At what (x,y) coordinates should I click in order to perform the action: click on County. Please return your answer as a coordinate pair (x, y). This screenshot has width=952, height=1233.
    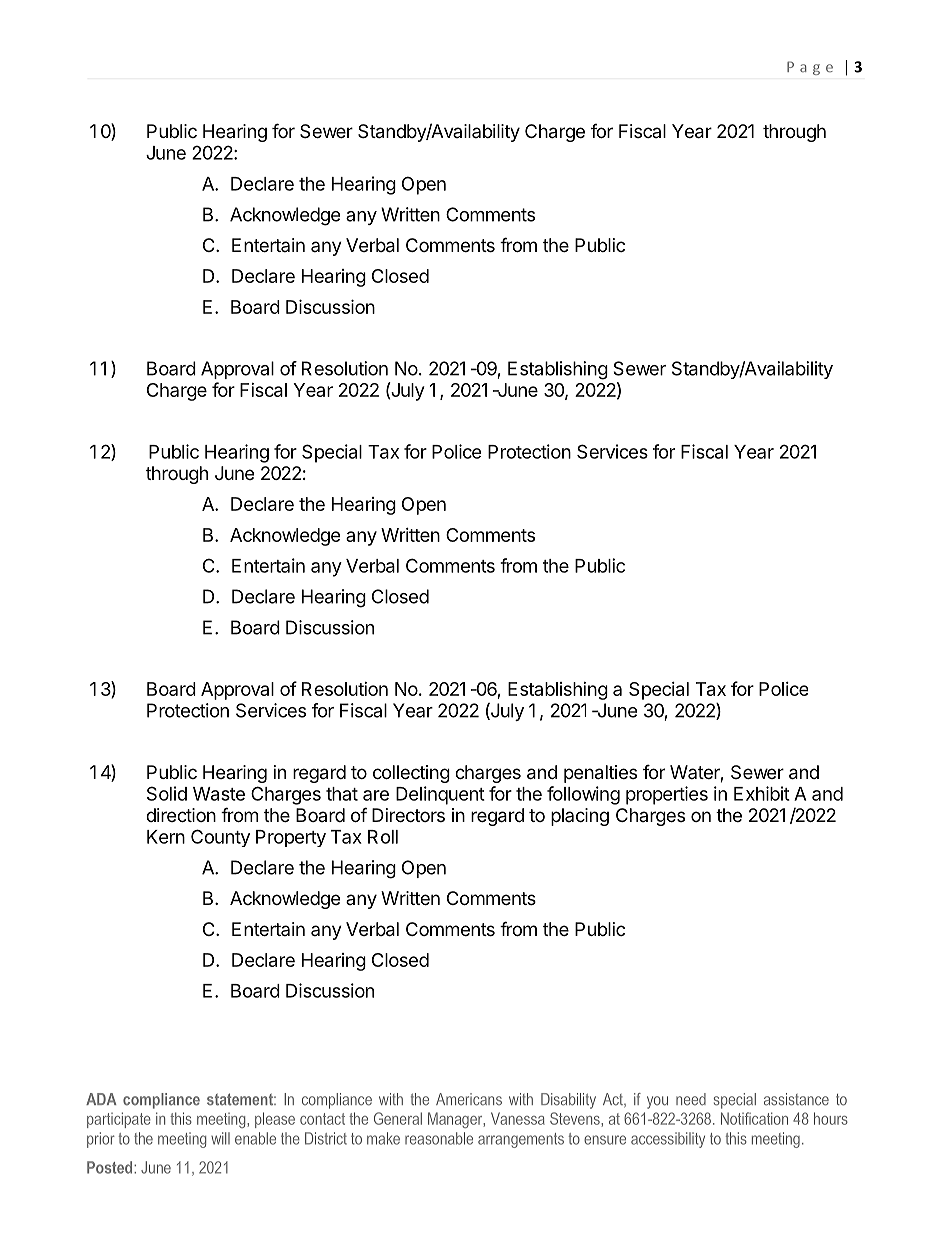
    Looking at the image, I should click on (220, 838).
